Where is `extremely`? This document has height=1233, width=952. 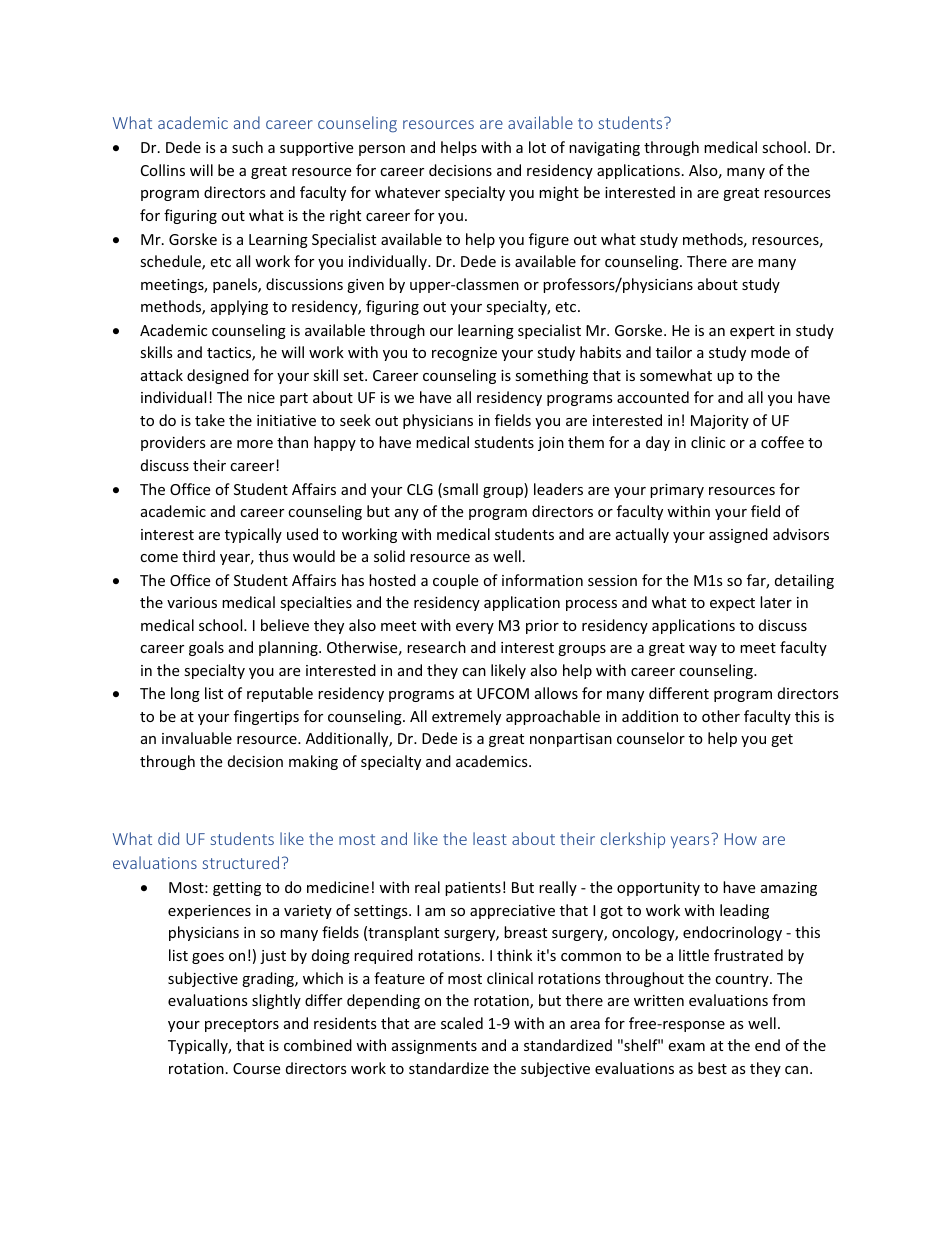 extremely is located at coordinates (466, 717).
